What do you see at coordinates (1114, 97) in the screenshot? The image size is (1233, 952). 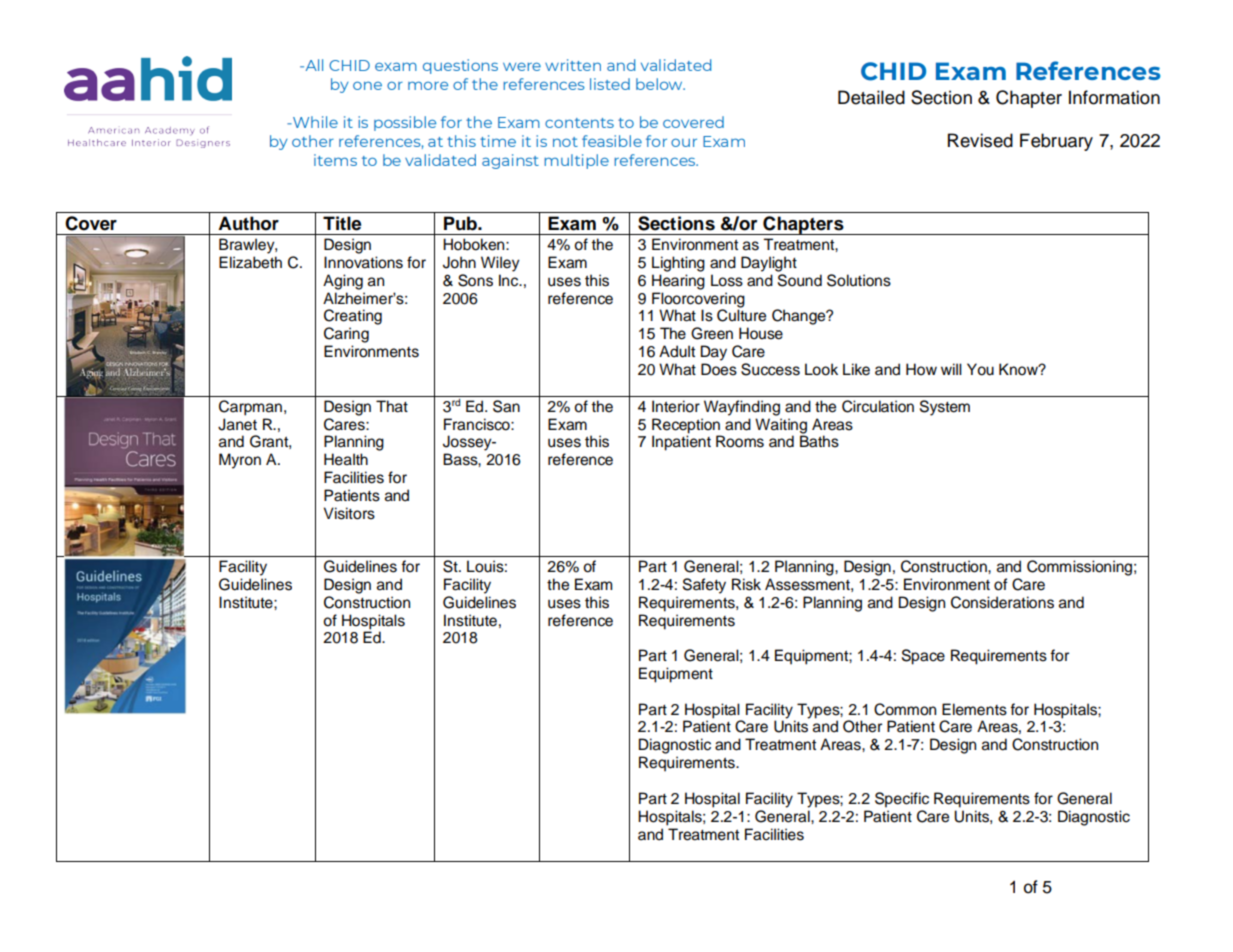 I see `Information` at bounding box center [1114, 97].
